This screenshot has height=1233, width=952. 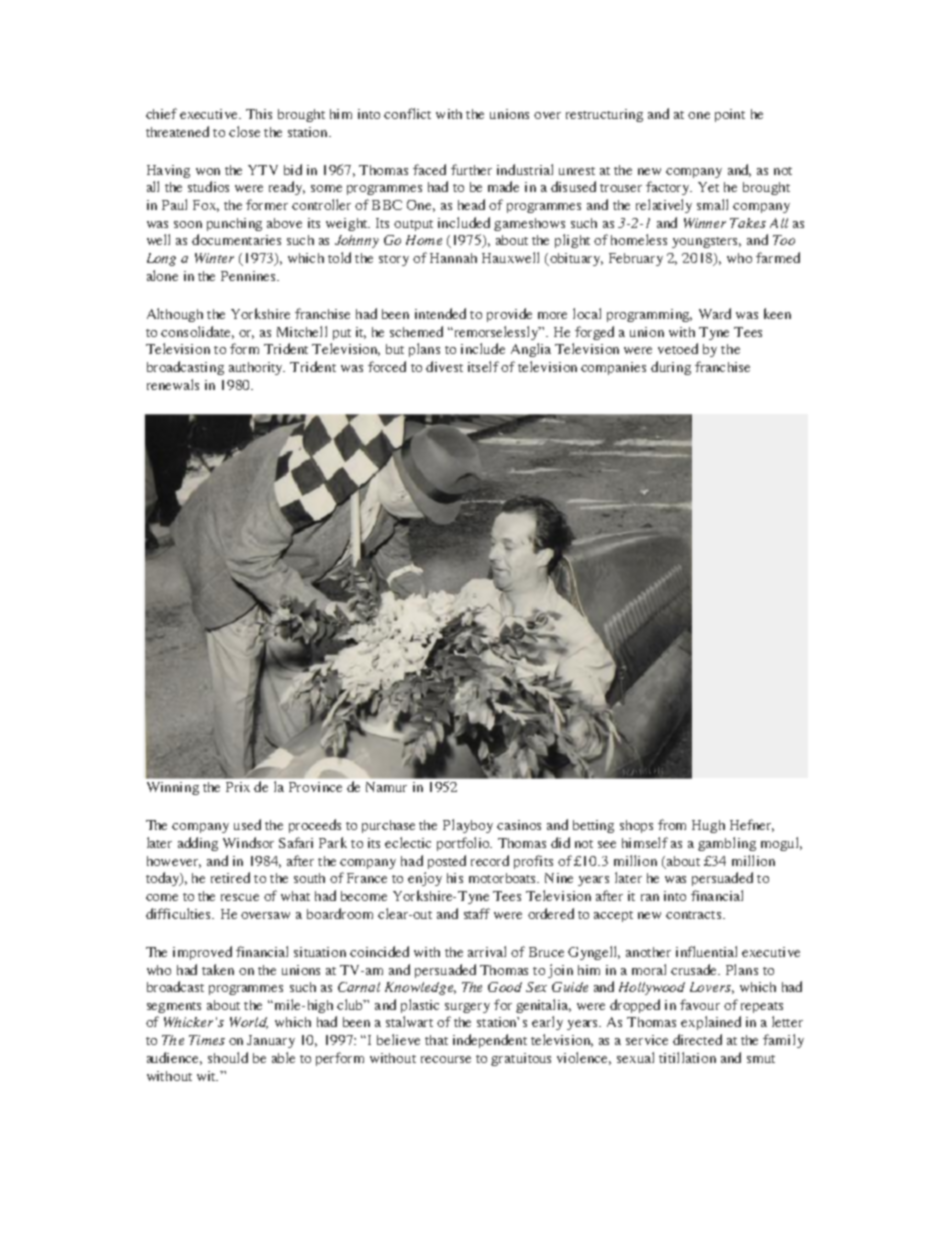 I want to click on during, so click(x=671, y=368).
